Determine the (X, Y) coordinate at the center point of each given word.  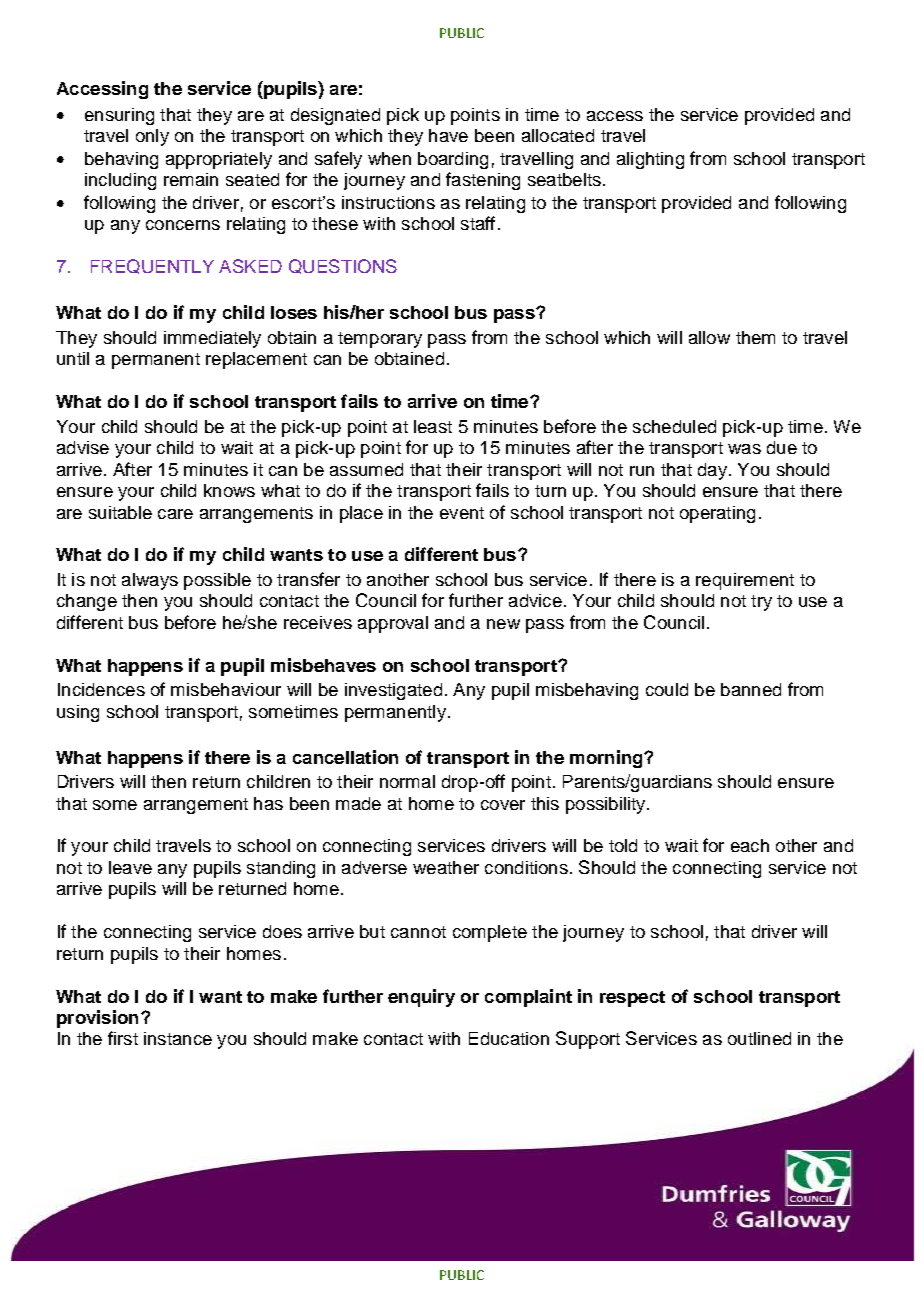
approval (393, 624)
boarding (453, 160)
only (152, 137)
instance (178, 1038)
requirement (745, 581)
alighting (650, 160)
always (150, 581)
